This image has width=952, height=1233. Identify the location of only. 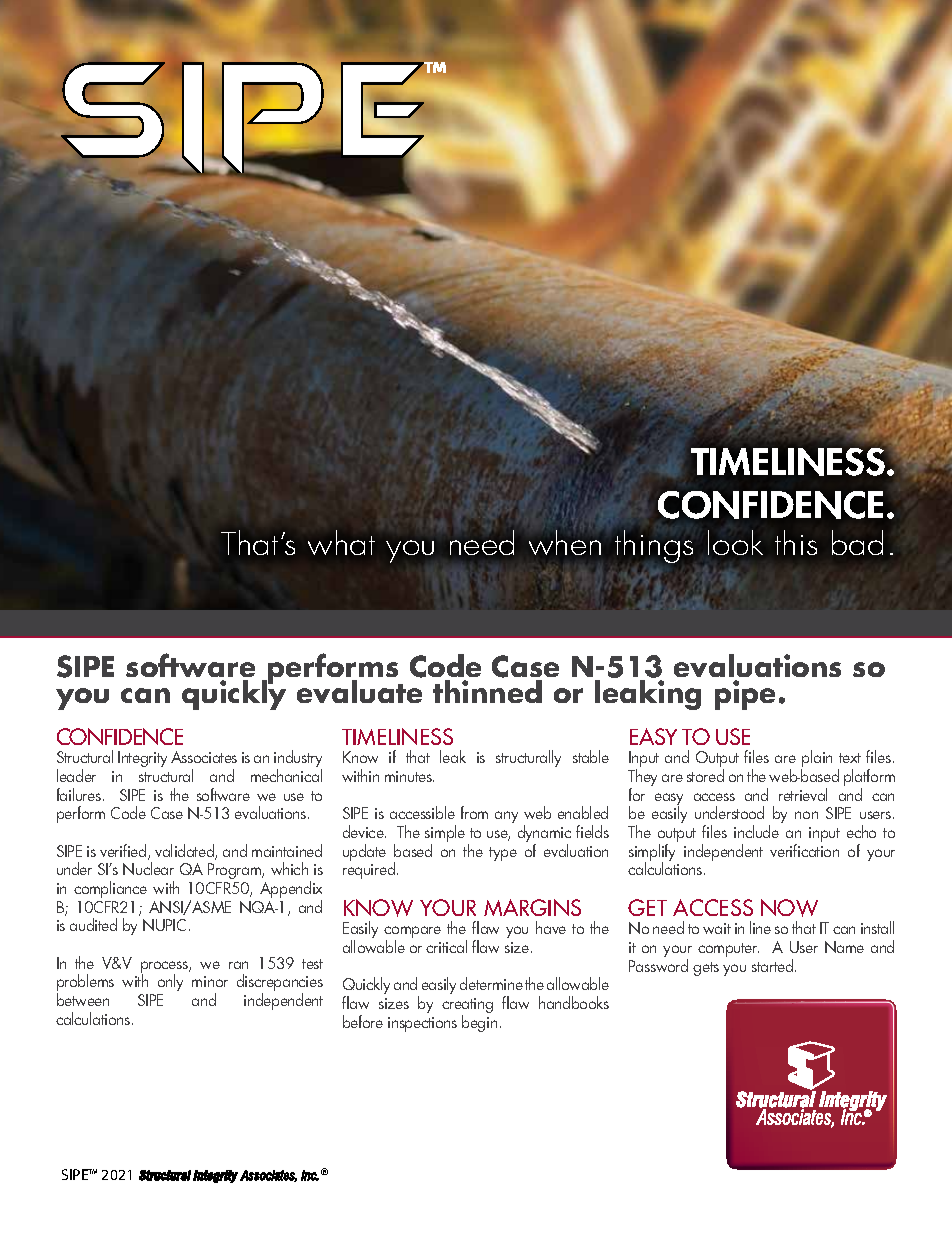
(170, 982).
